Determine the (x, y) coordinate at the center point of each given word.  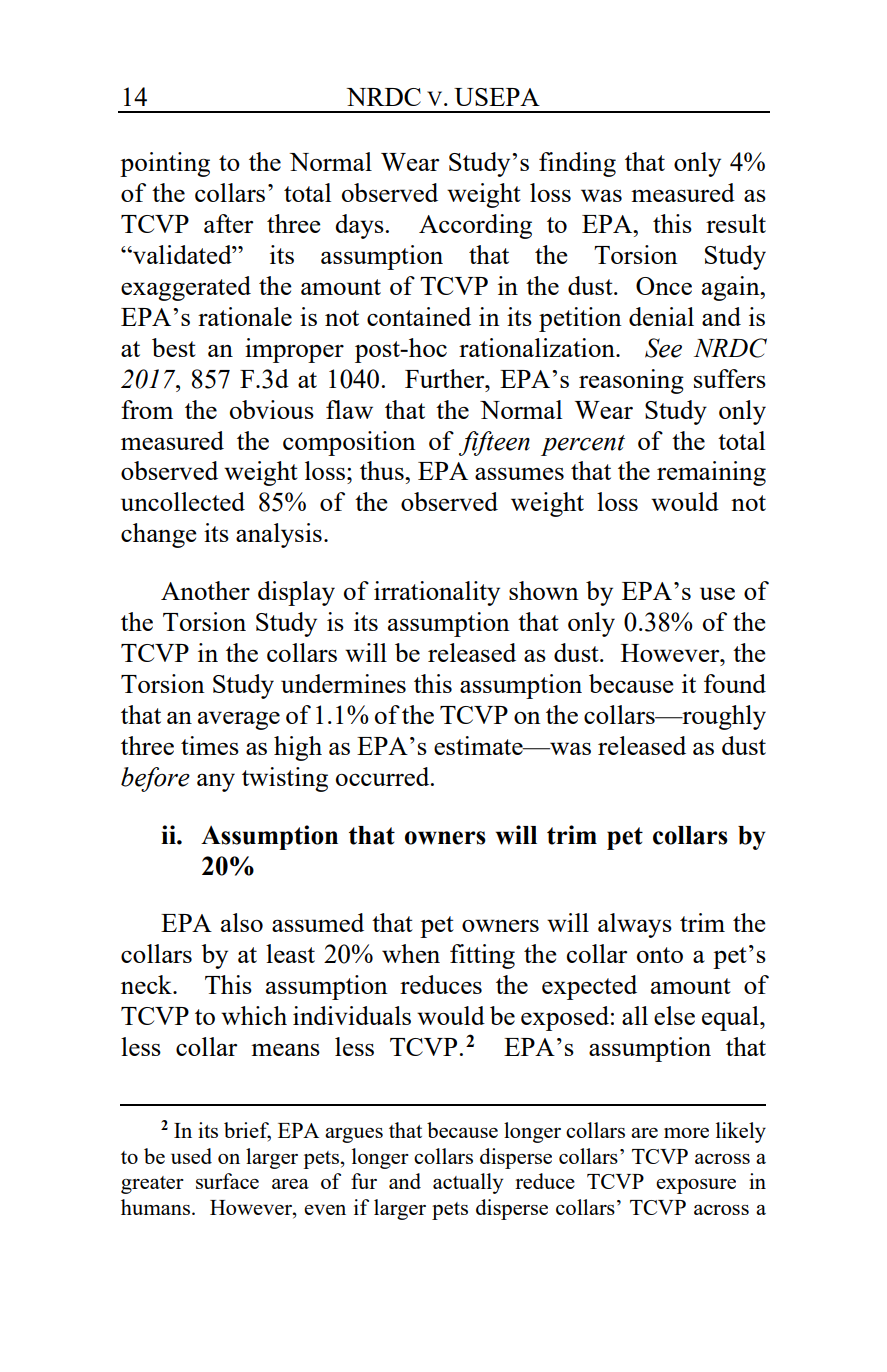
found (735, 683)
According (475, 226)
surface (227, 1181)
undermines (343, 683)
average (239, 720)
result (736, 223)
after (228, 223)
